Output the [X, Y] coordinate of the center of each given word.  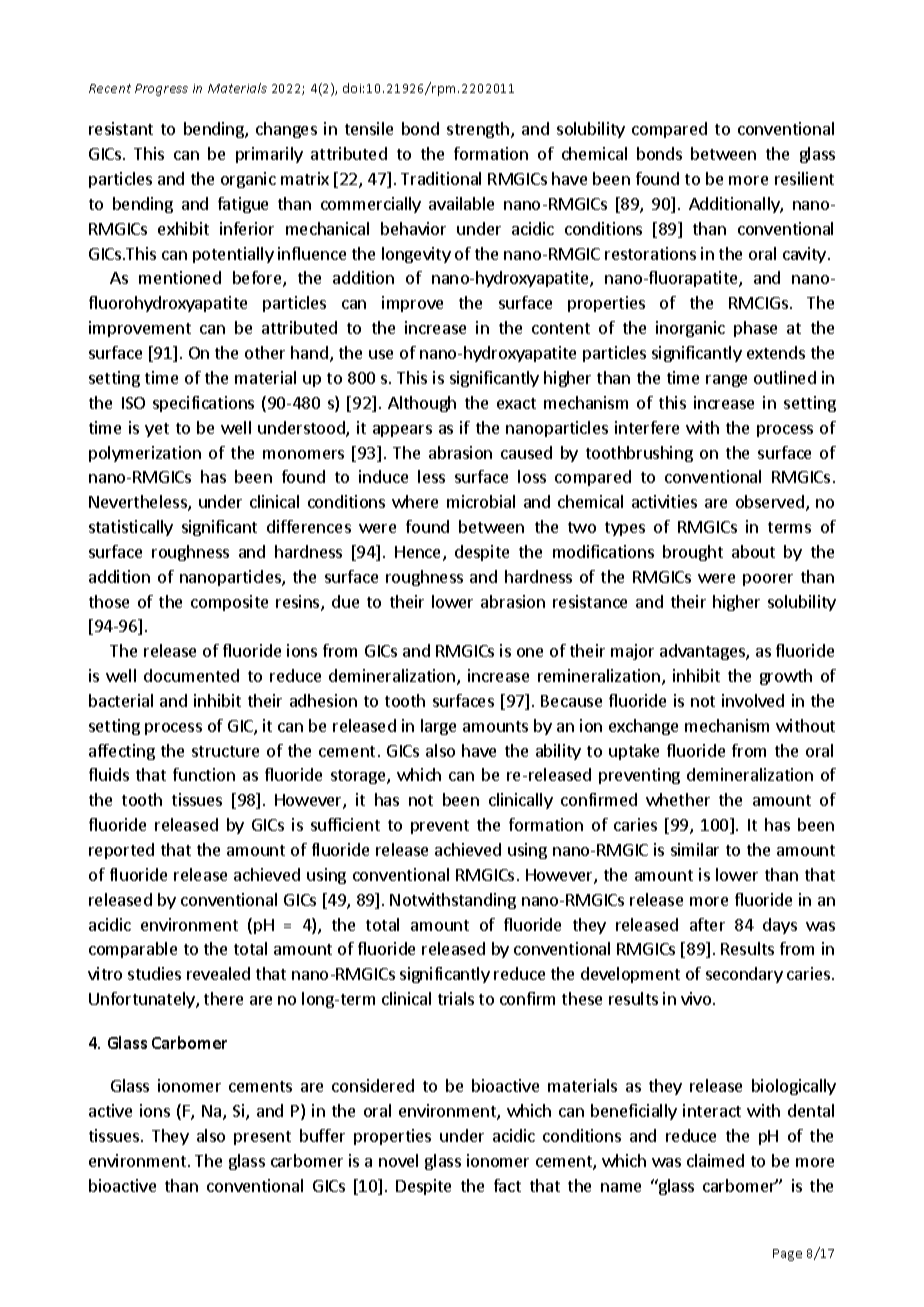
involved [753, 700]
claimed [715, 1160]
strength [479, 130]
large [438, 727]
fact [507, 1185]
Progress [161, 90]
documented [191, 675]
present [262, 1138]
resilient [804, 178]
